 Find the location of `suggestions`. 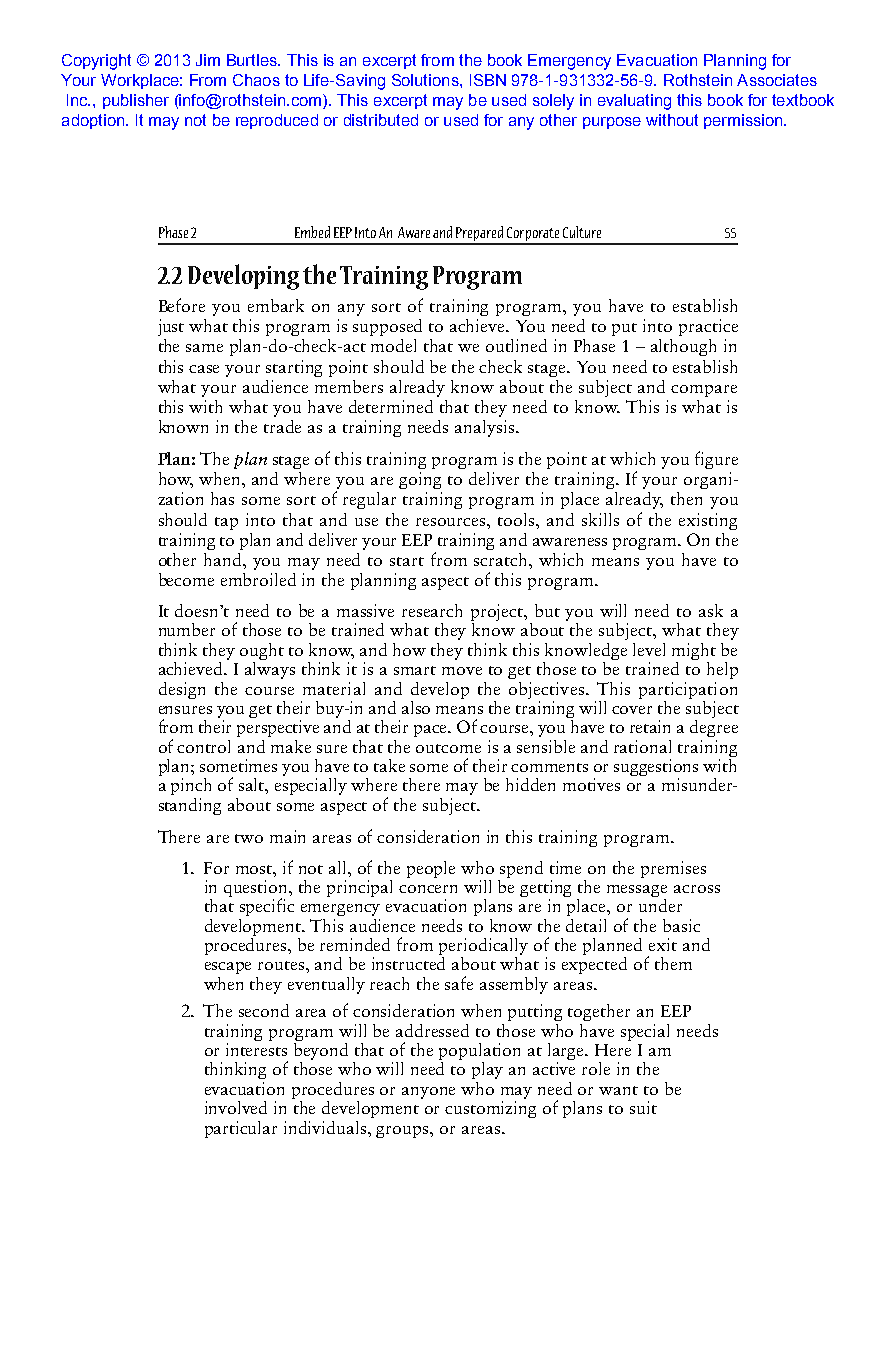

suggestions is located at coordinates (656, 769).
